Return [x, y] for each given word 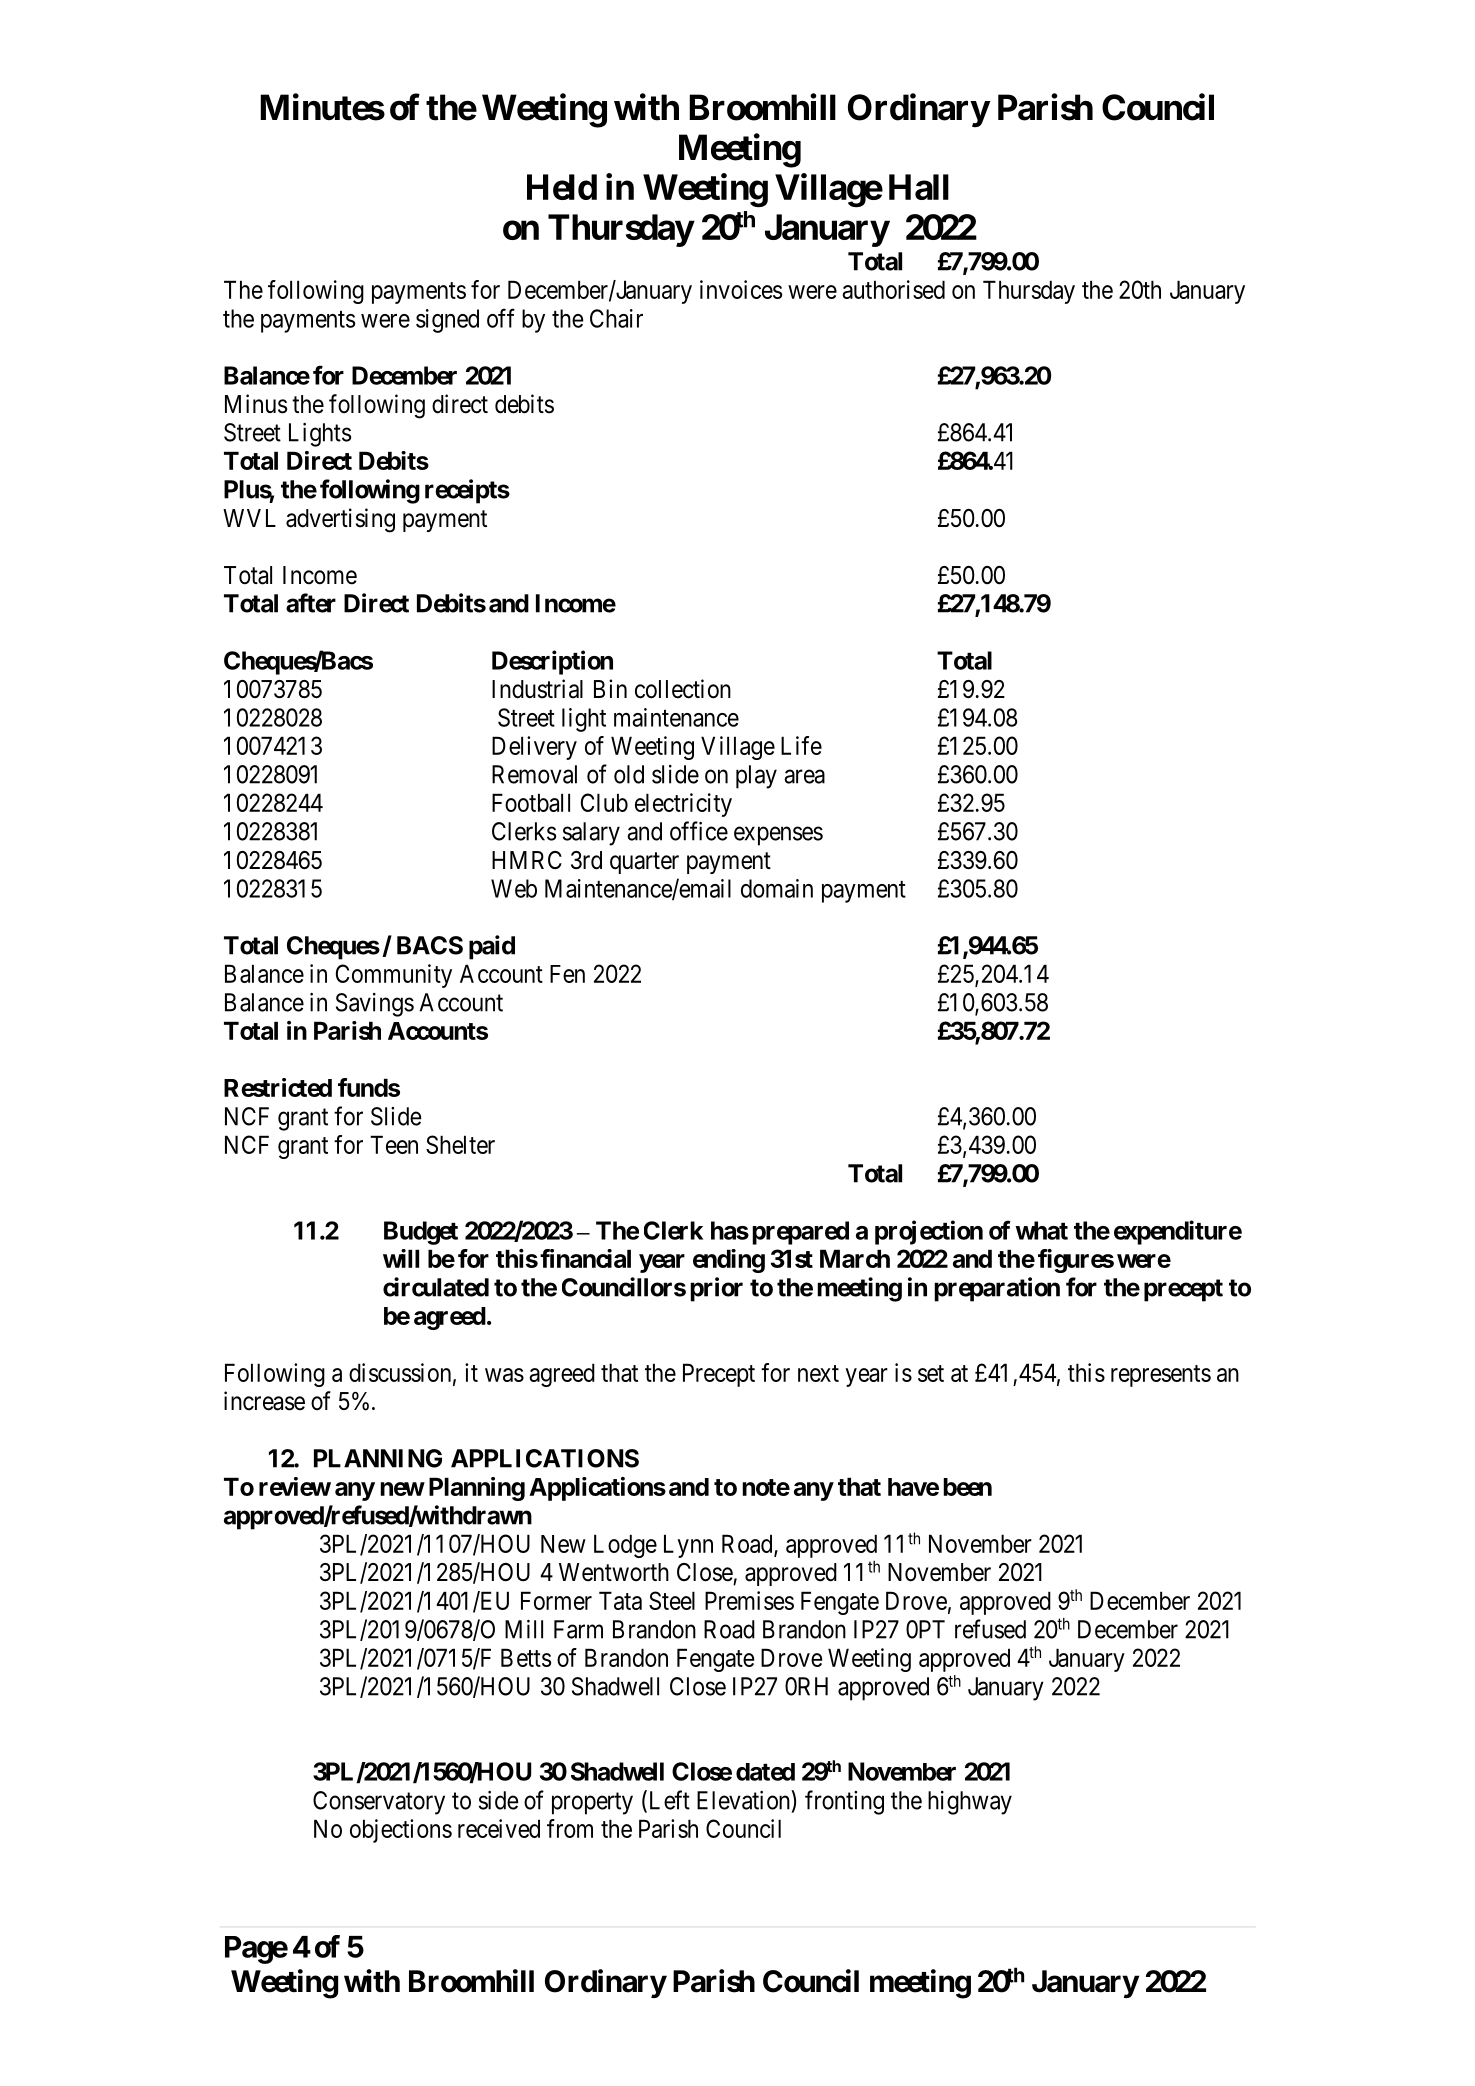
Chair [616, 318]
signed [447, 321]
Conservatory [379, 1803]
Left [668, 1801]
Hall [919, 187]
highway [970, 1803]
